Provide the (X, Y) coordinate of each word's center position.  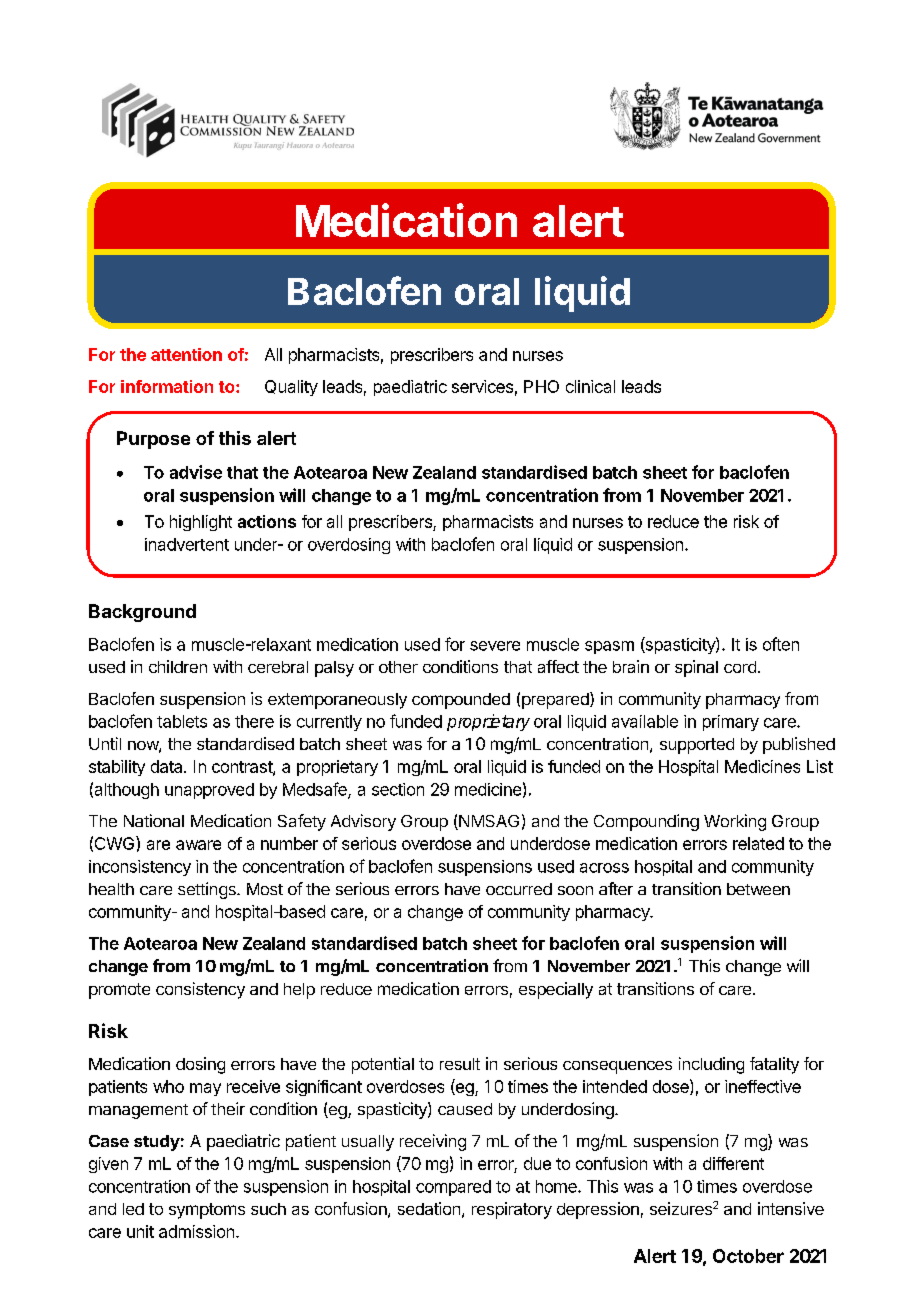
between (758, 889)
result (460, 1064)
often (781, 644)
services (482, 386)
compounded (461, 701)
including (711, 1065)
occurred (519, 889)
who (168, 1086)
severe (495, 646)
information (167, 386)
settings (208, 890)
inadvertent (187, 544)
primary (731, 723)
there (254, 721)
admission (196, 1231)
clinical (590, 386)
